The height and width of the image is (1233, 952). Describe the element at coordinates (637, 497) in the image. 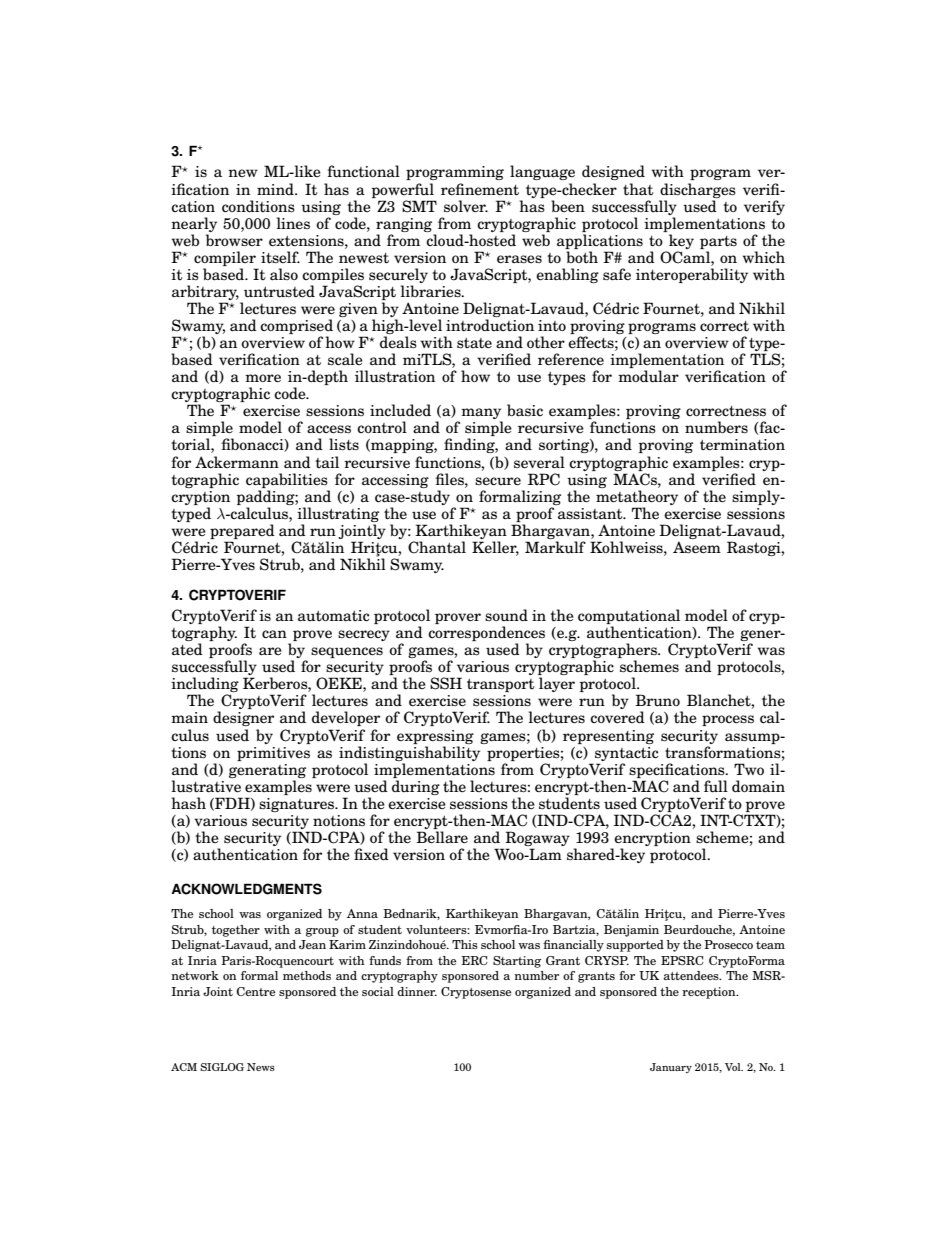

I see `metatheory` at that location.
